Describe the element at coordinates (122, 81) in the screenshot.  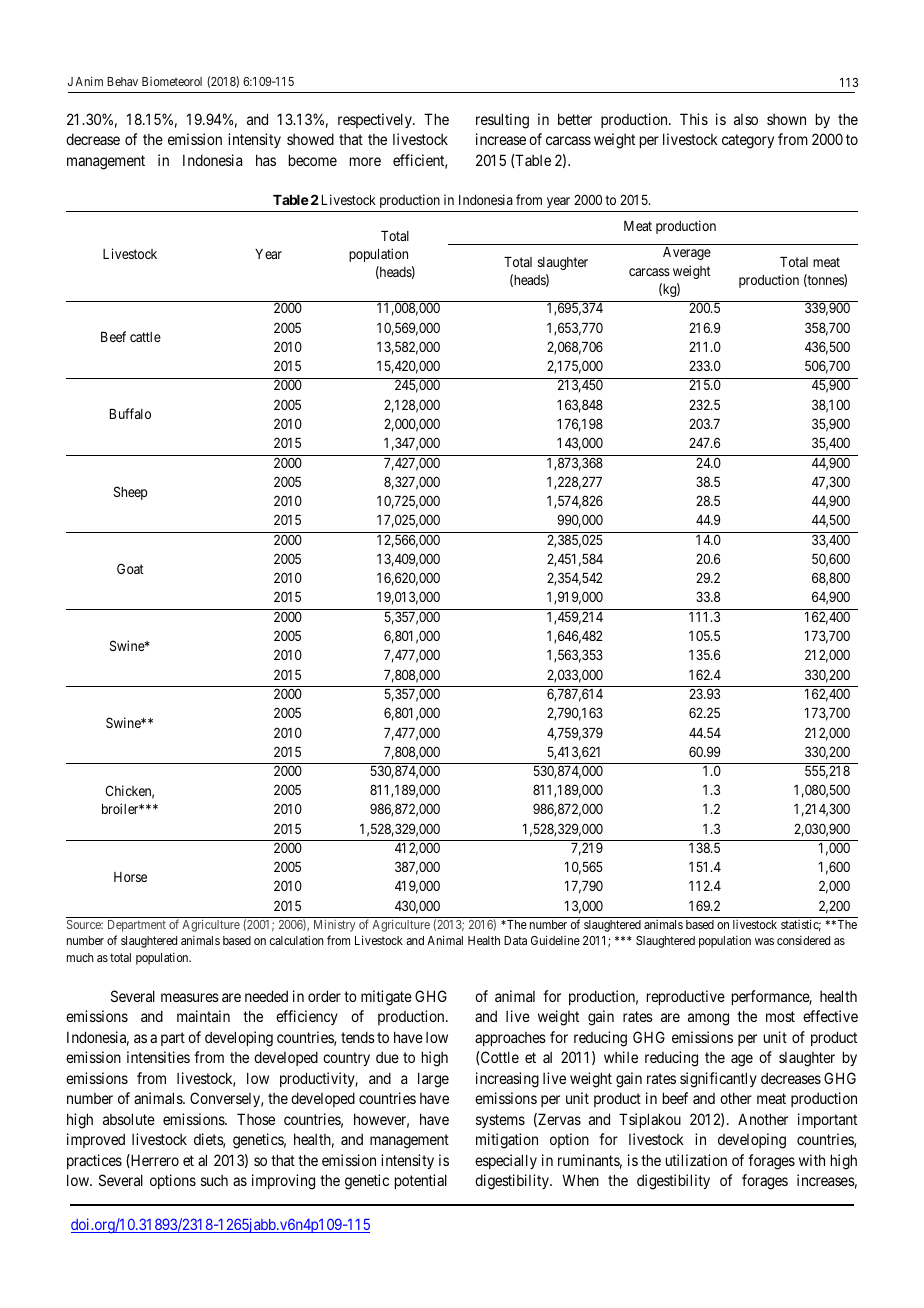
I see `Behav` at that location.
